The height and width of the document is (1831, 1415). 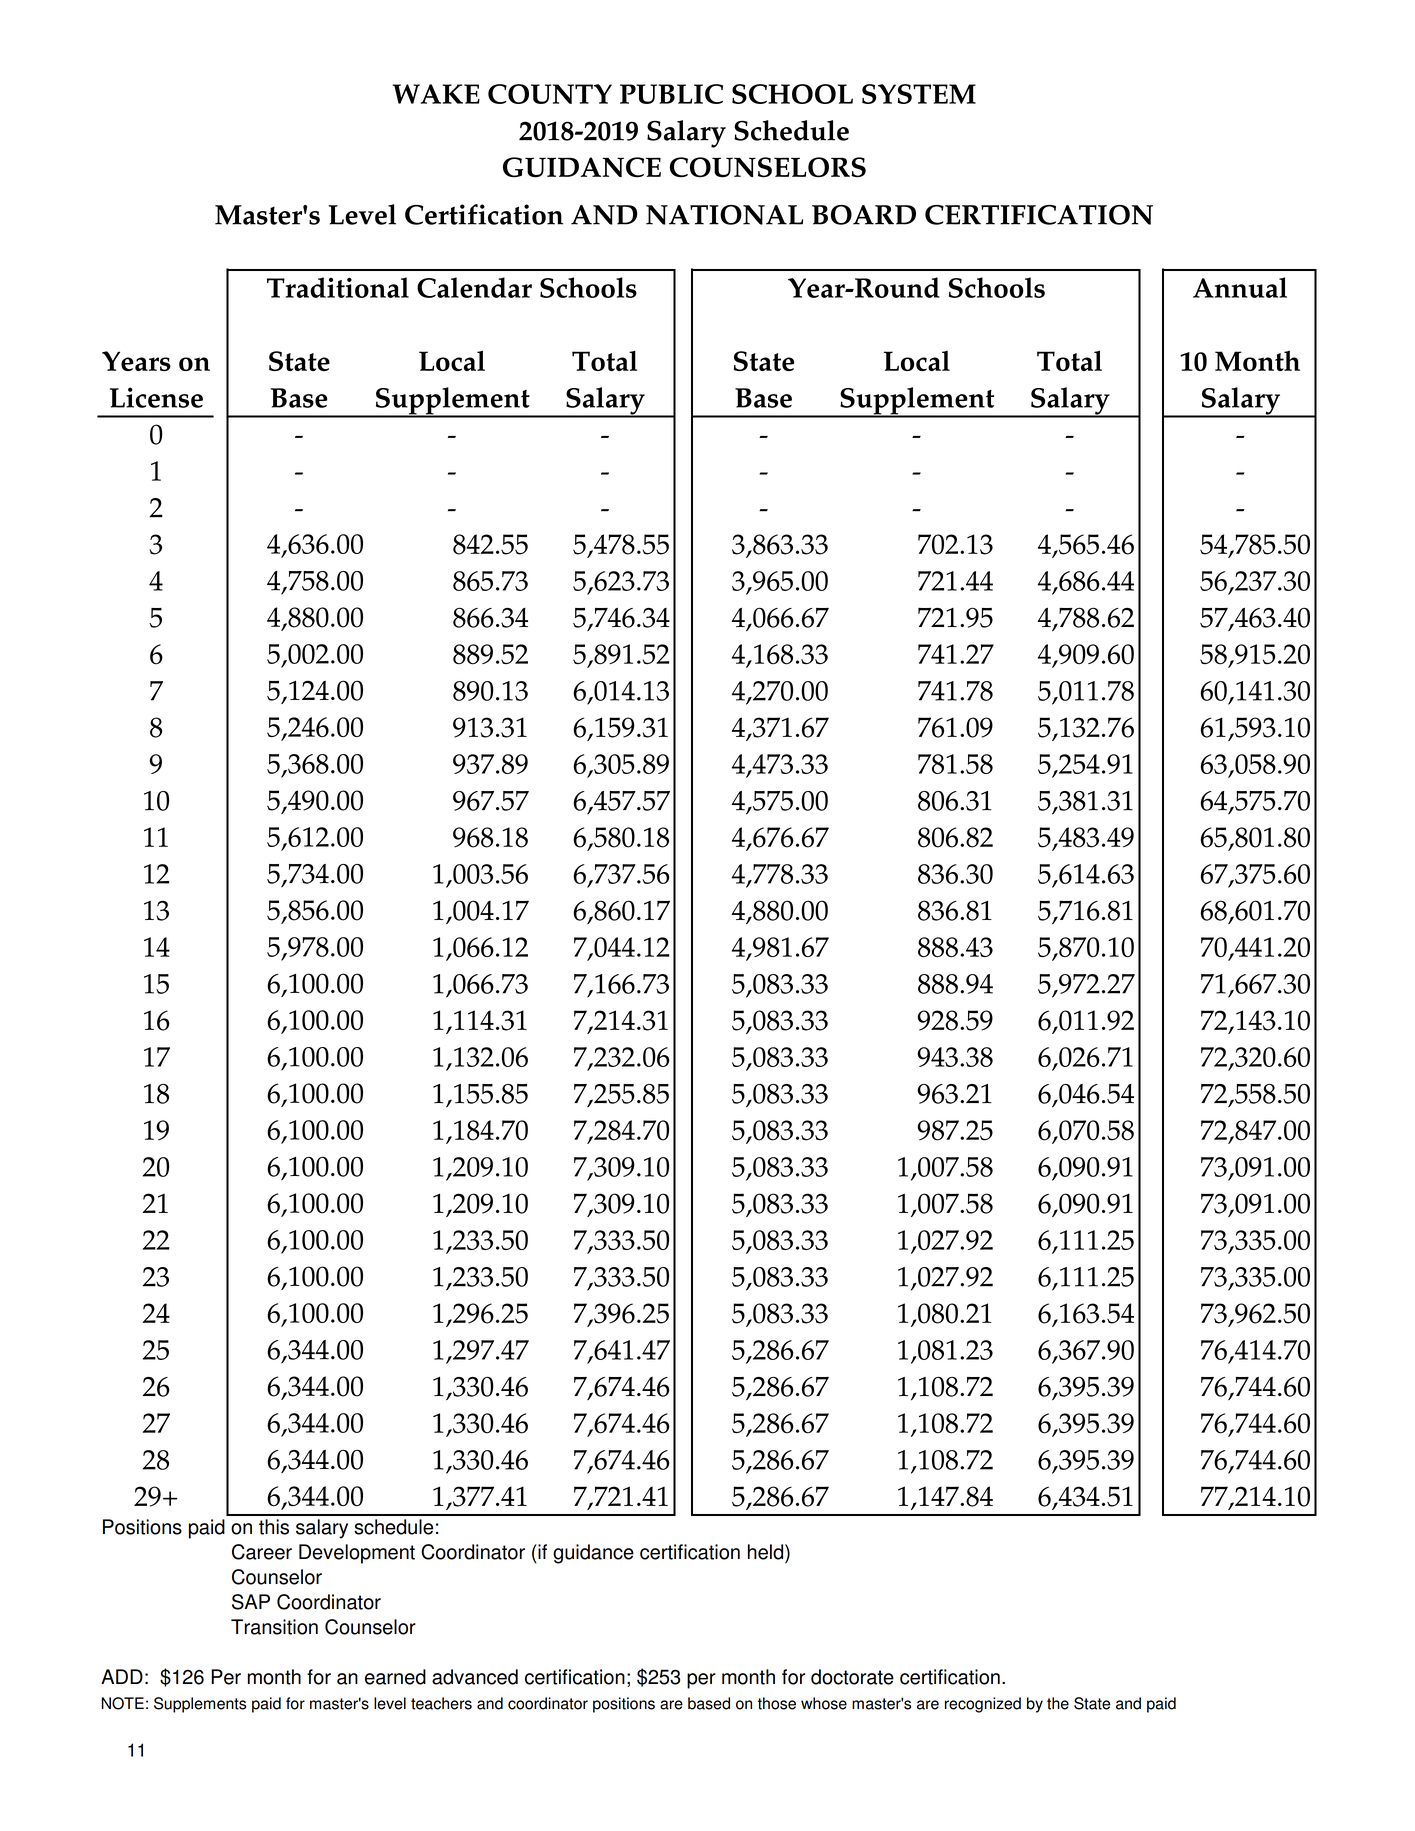 What do you see at coordinates (274, 1627) in the document?
I see `Transition` at bounding box center [274, 1627].
